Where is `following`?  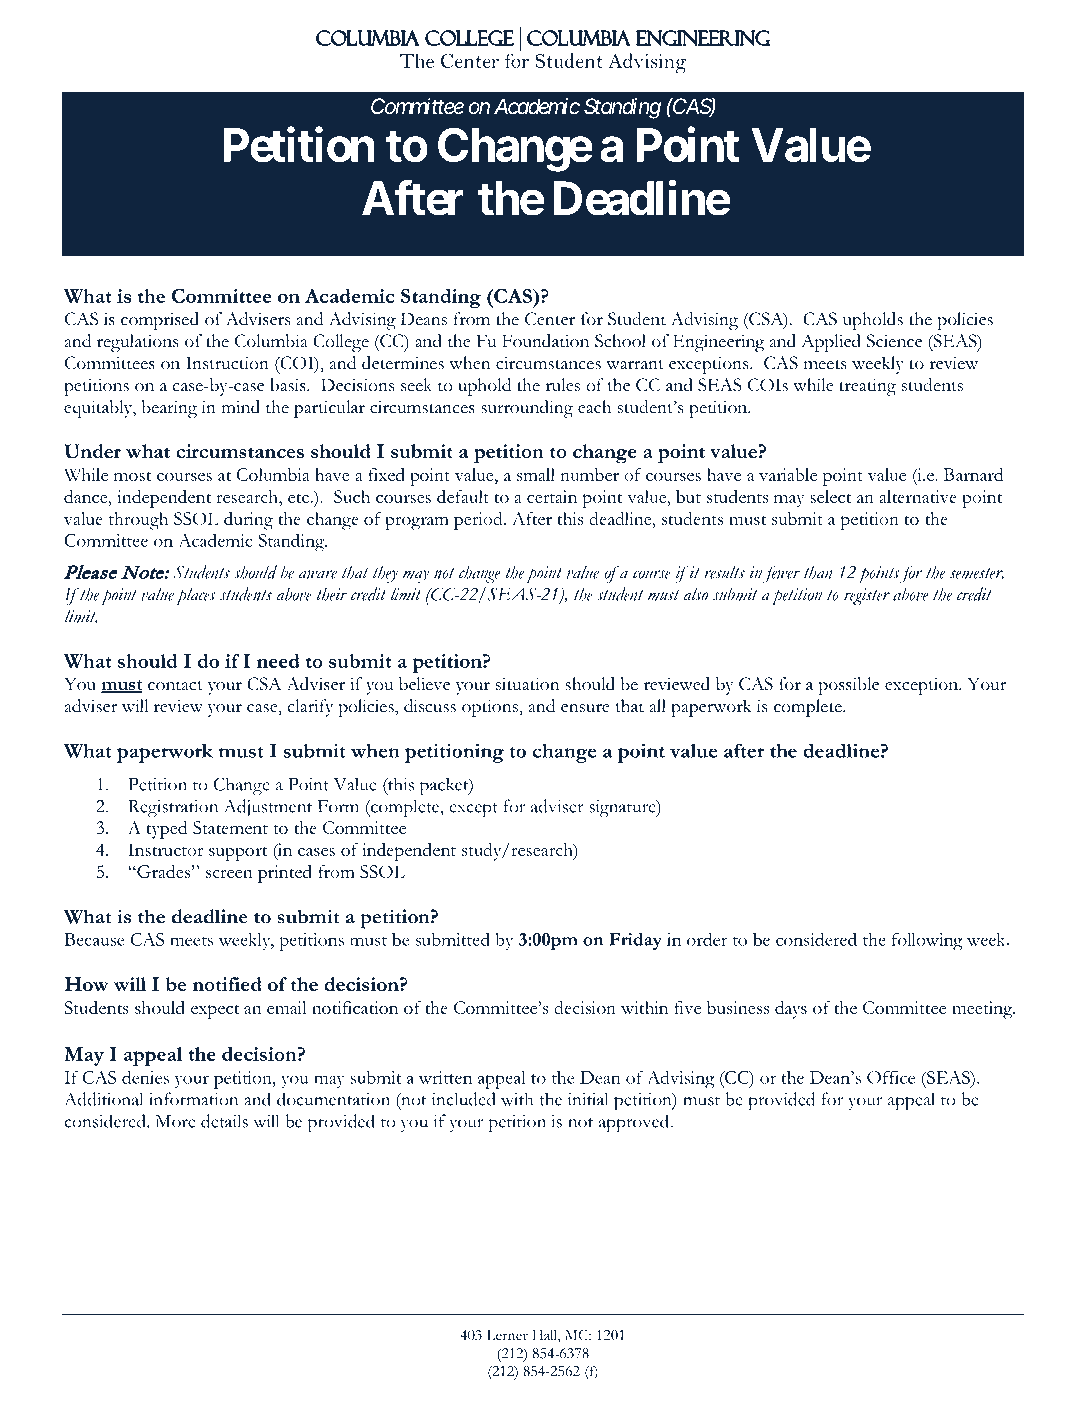 following is located at coordinates (927, 941).
